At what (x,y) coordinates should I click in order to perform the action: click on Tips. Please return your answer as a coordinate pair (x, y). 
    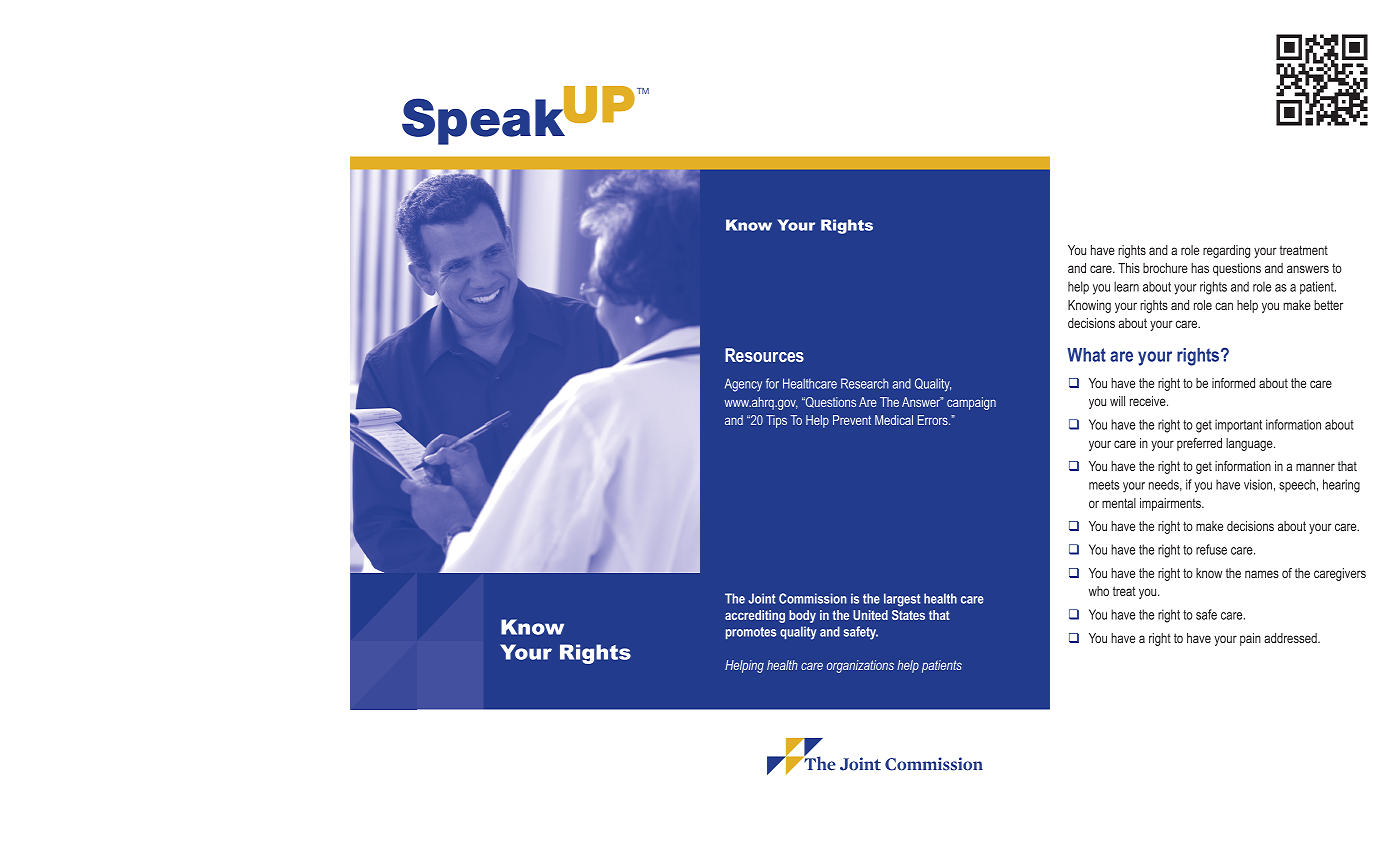
    Looking at the image, I should click on (776, 421).
